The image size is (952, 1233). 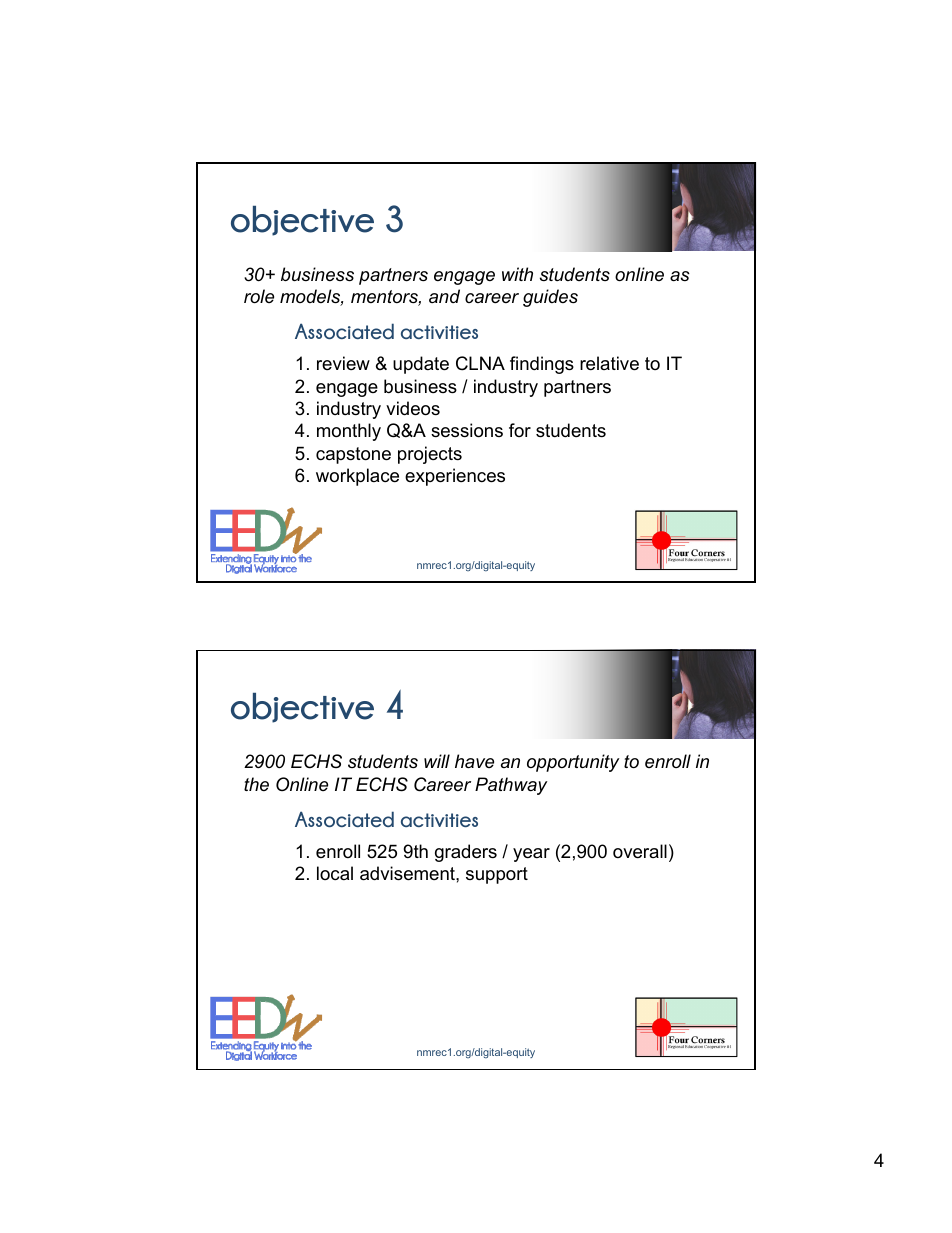 I want to click on for, so click(x=520, y=430).
